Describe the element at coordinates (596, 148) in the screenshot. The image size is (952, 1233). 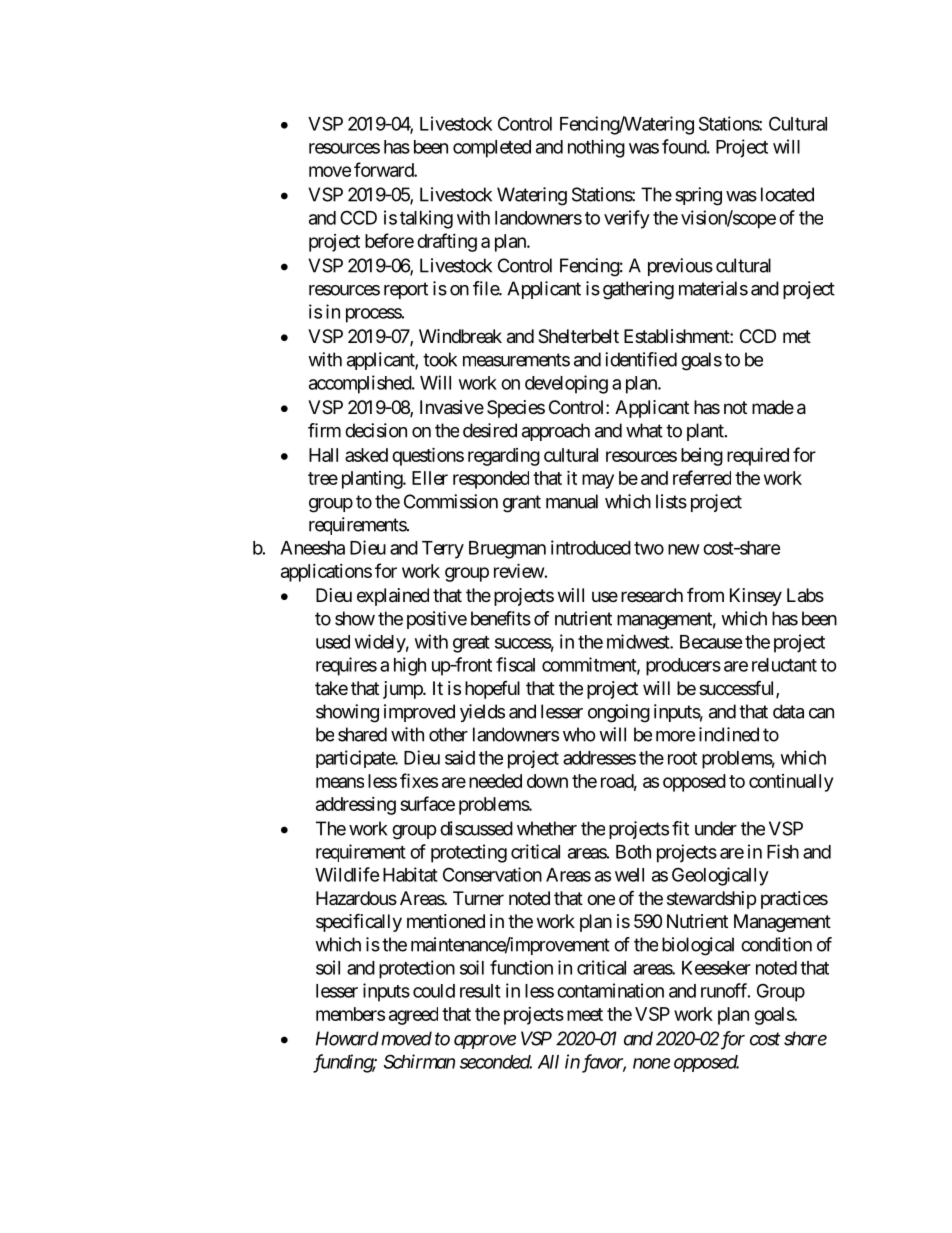
I see `nothing` at that location.
